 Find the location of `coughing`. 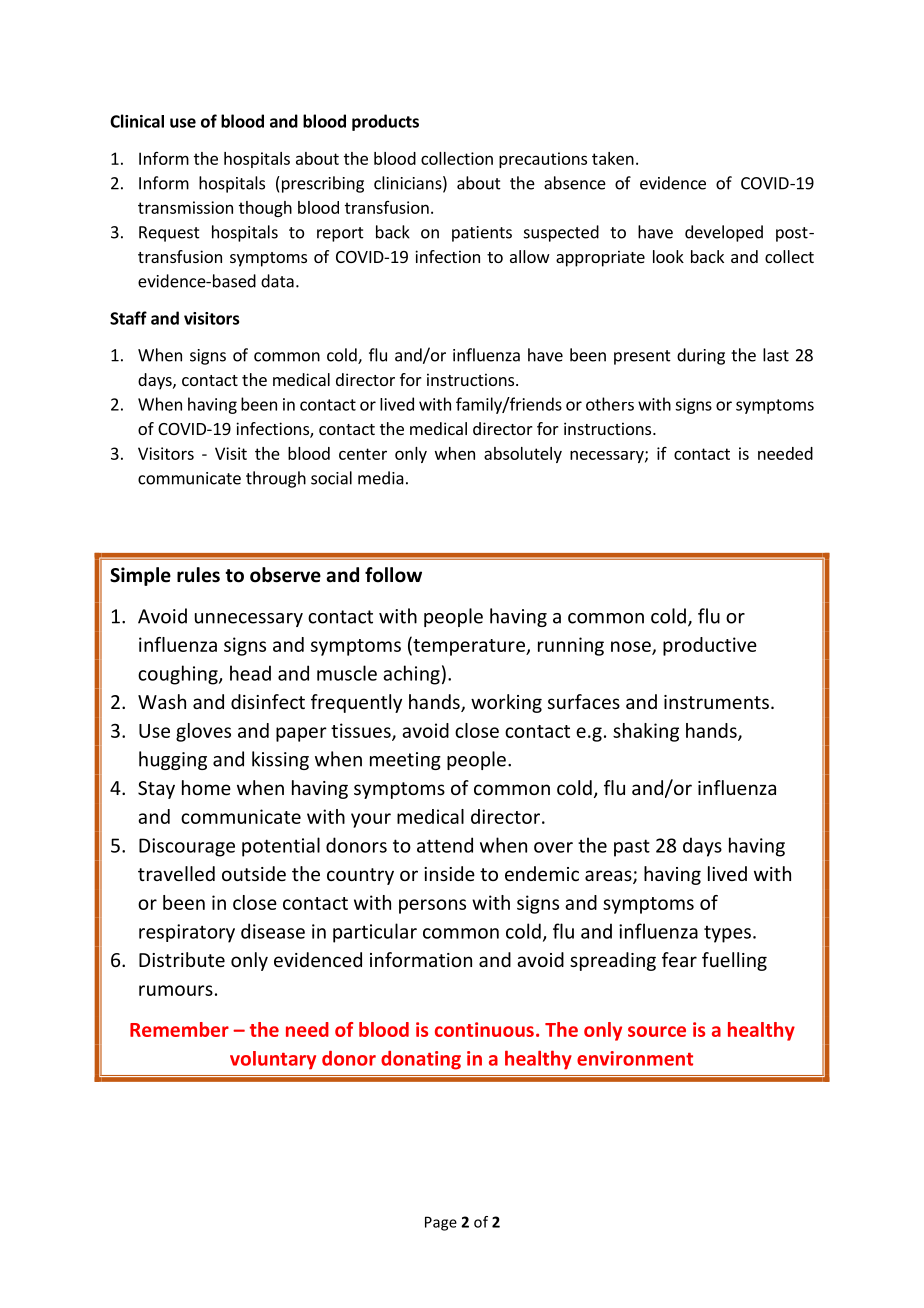

coughing is located at coordinates (179, 675).
